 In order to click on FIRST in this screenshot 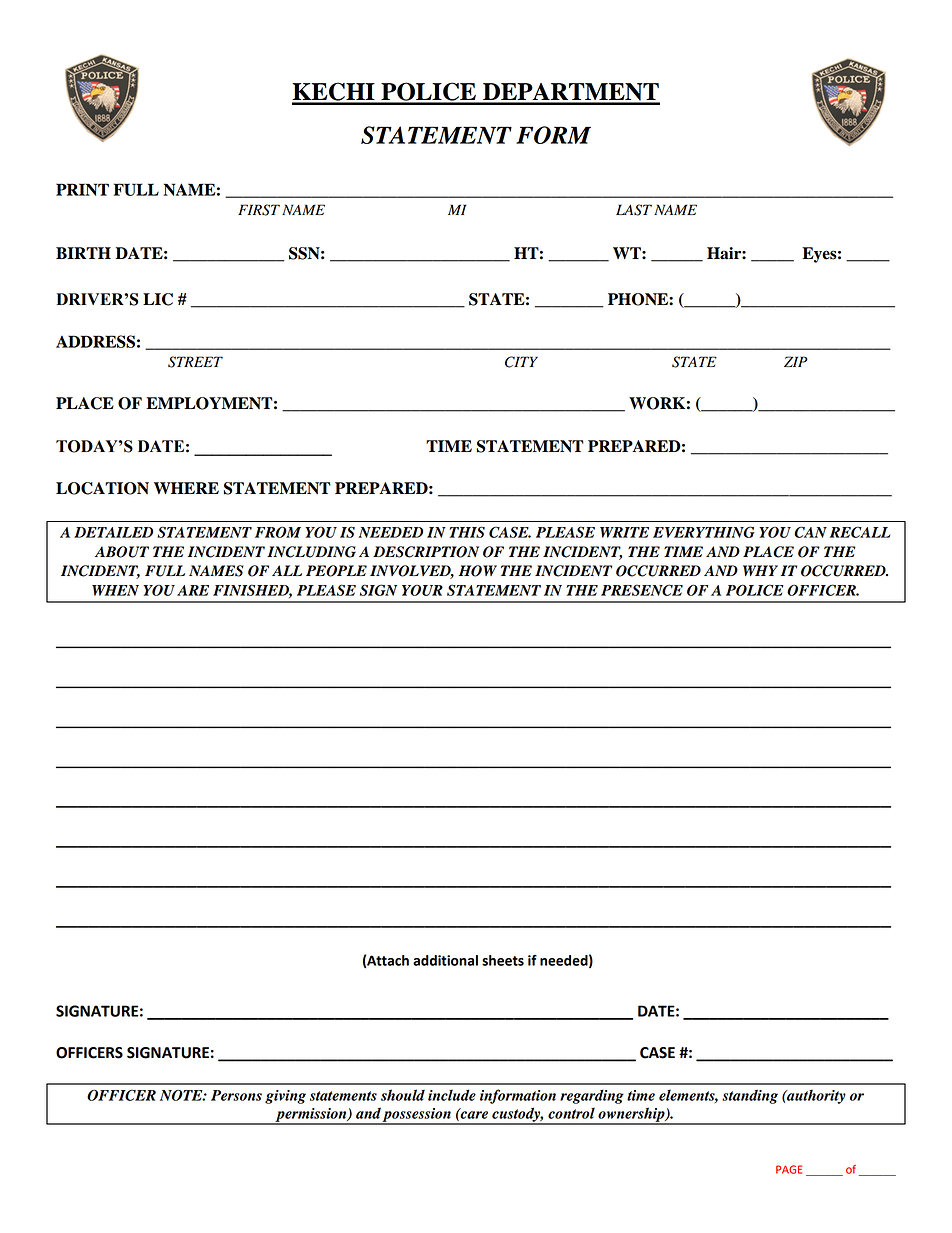, I will do `click(259, 210)`.
